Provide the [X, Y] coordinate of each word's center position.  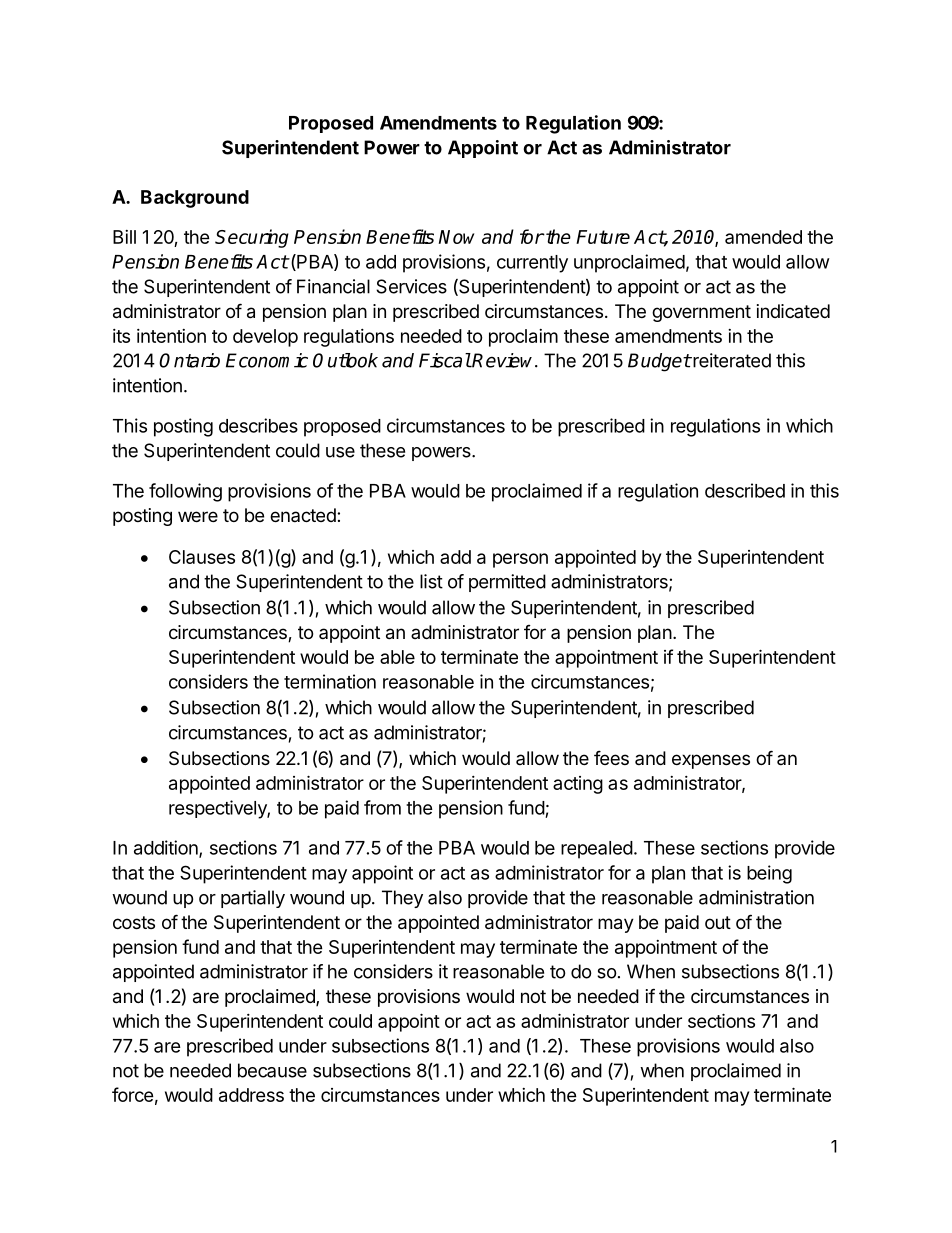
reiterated [731, 360]
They [402, 899]
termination [330, 681]
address [251, 1095]
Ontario [189, 360]
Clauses [202, 557]
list [431, 581]
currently [532, 264]
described [745, 490]
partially [253, 899]
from [382, 807]
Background [195, 199]
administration [756, 897]
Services [411, 286]
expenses [711, 761]
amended [763, 237]
